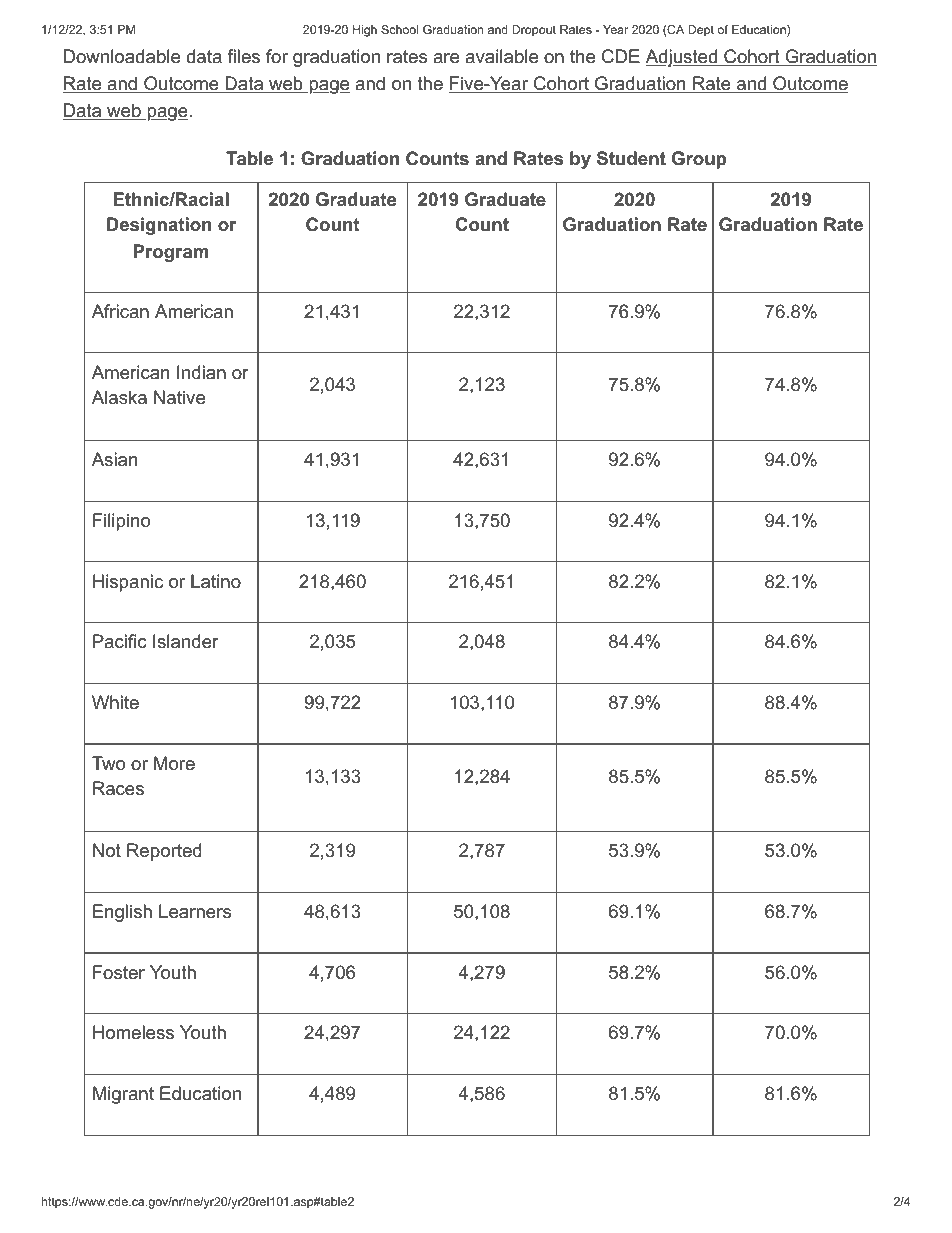 The height and width of the screenshot is (1233, 952). I want to click on Student, so click(631, 158).
